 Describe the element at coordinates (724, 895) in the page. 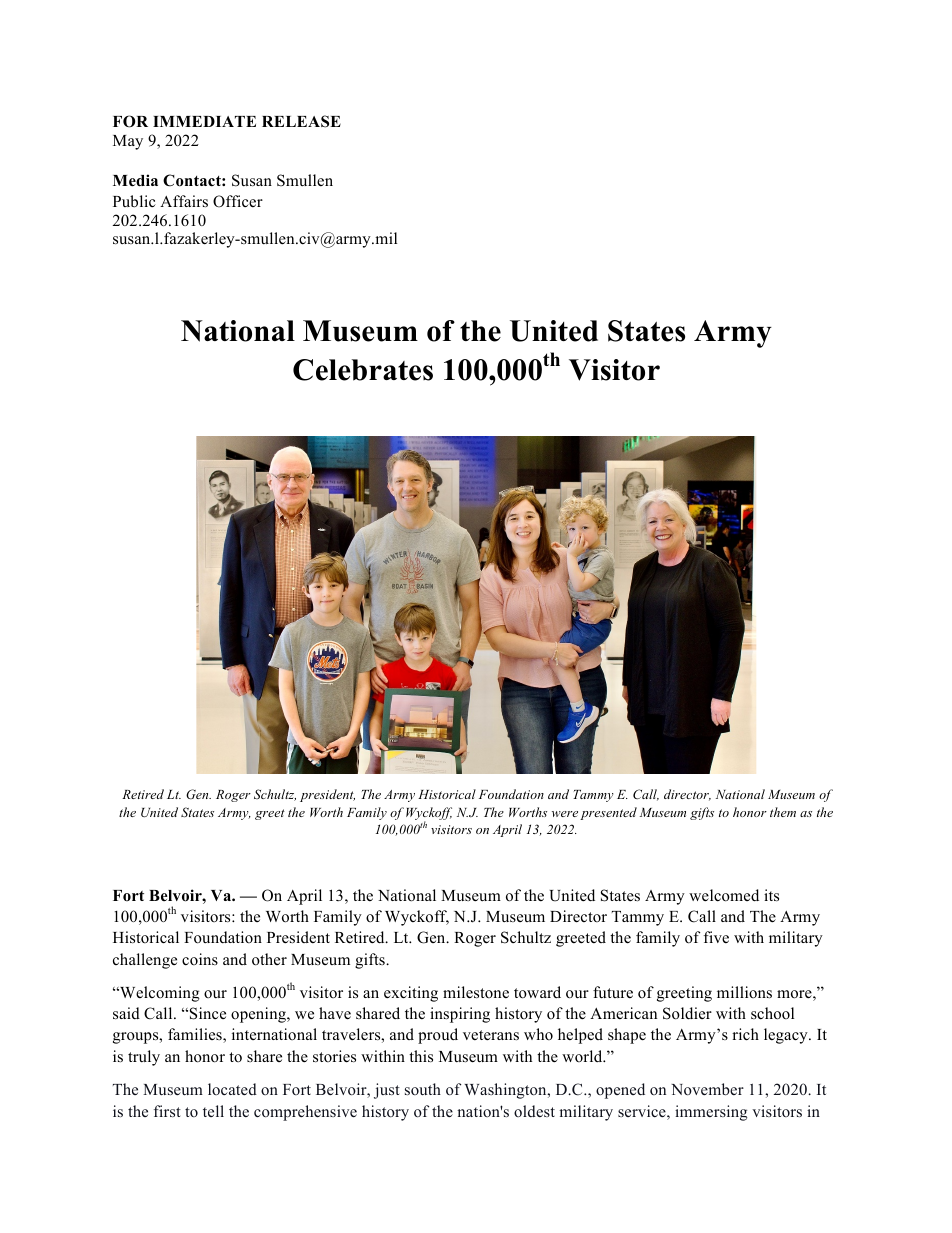

I see `welcomed` at that location.
